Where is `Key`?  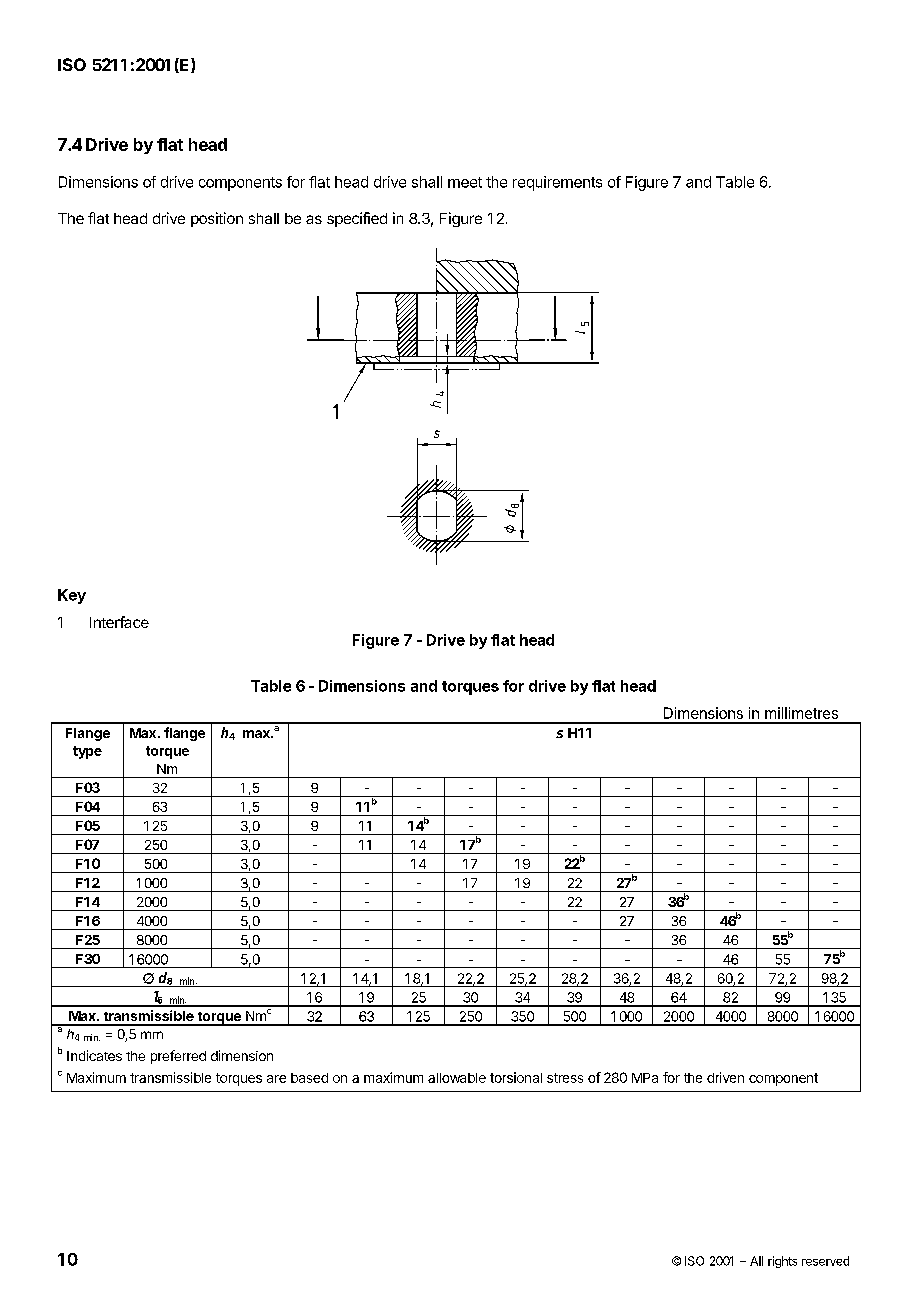
Key is located at coordinates (72, 596).
